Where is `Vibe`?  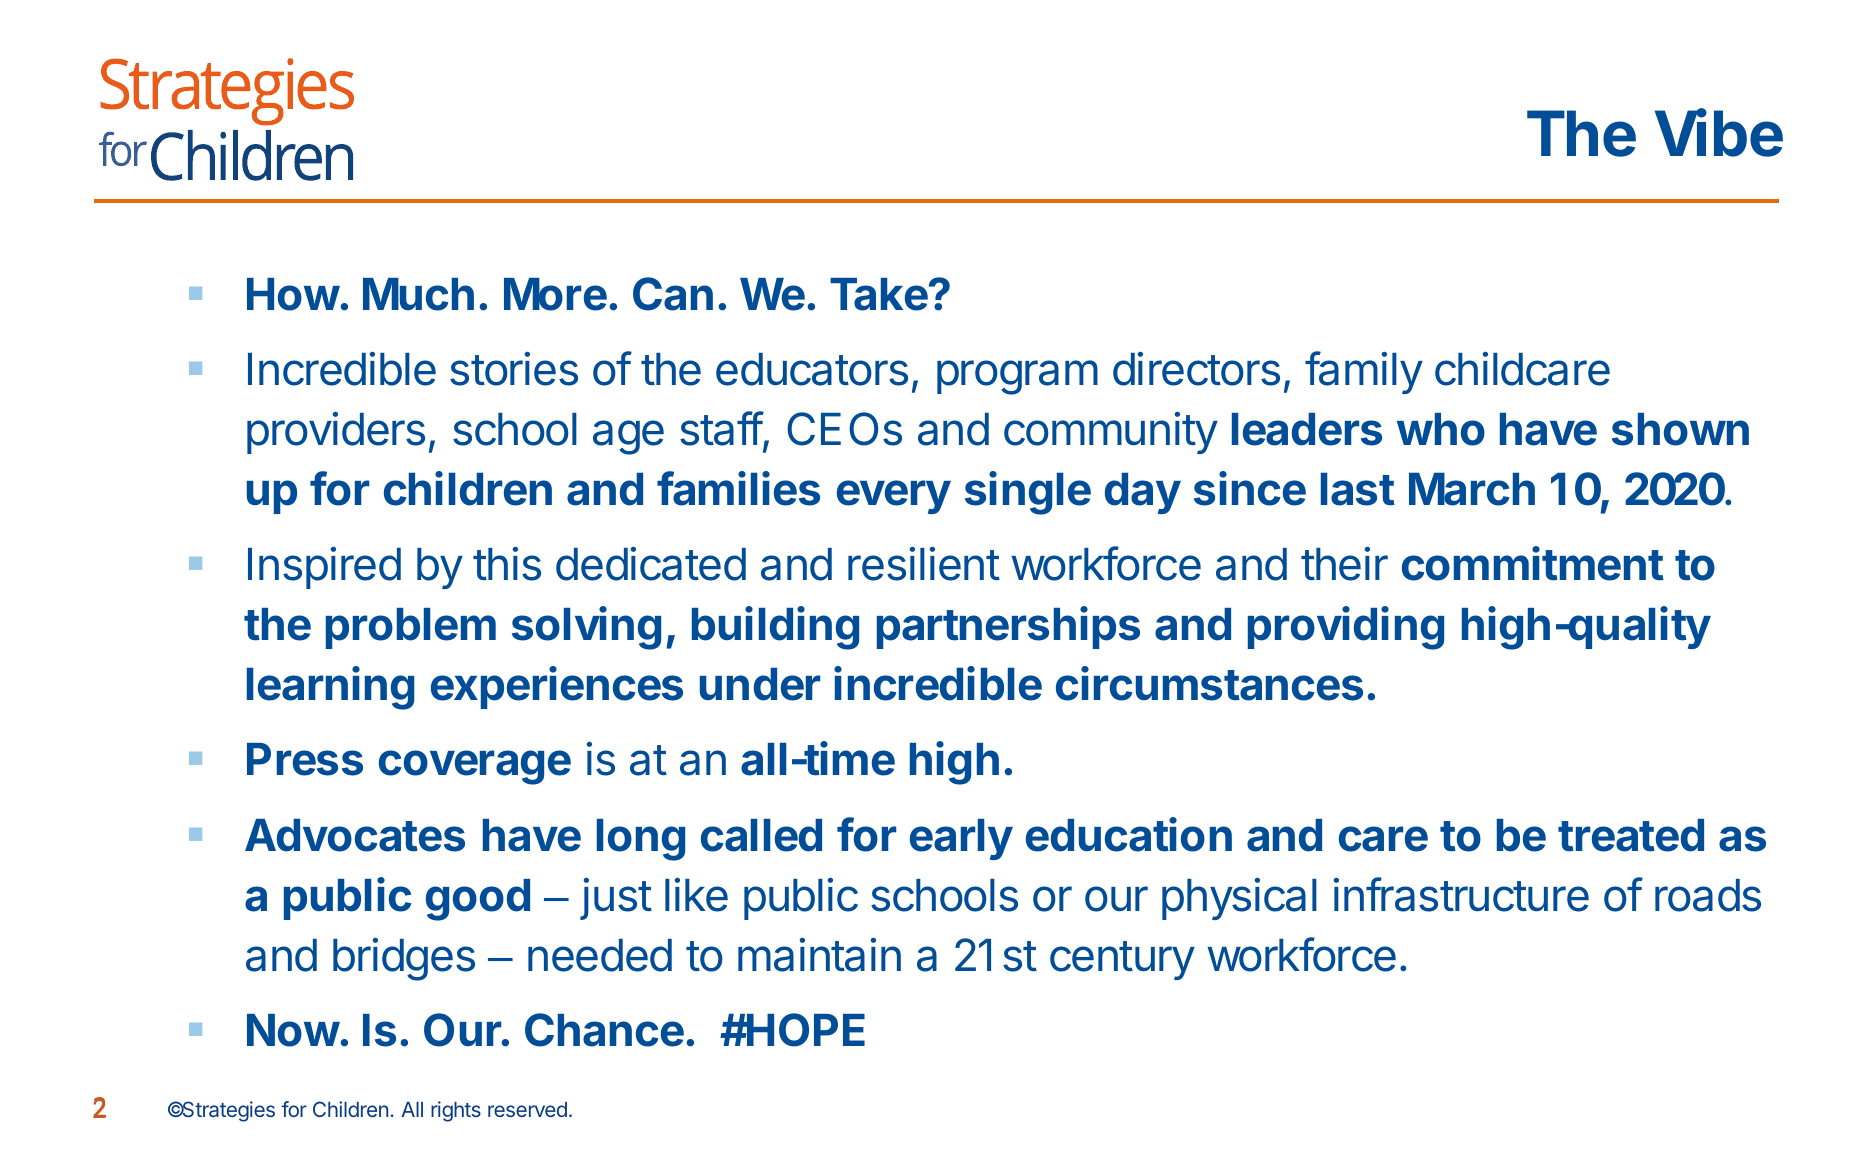
Vibe is located at coordinates (1719, 133).
